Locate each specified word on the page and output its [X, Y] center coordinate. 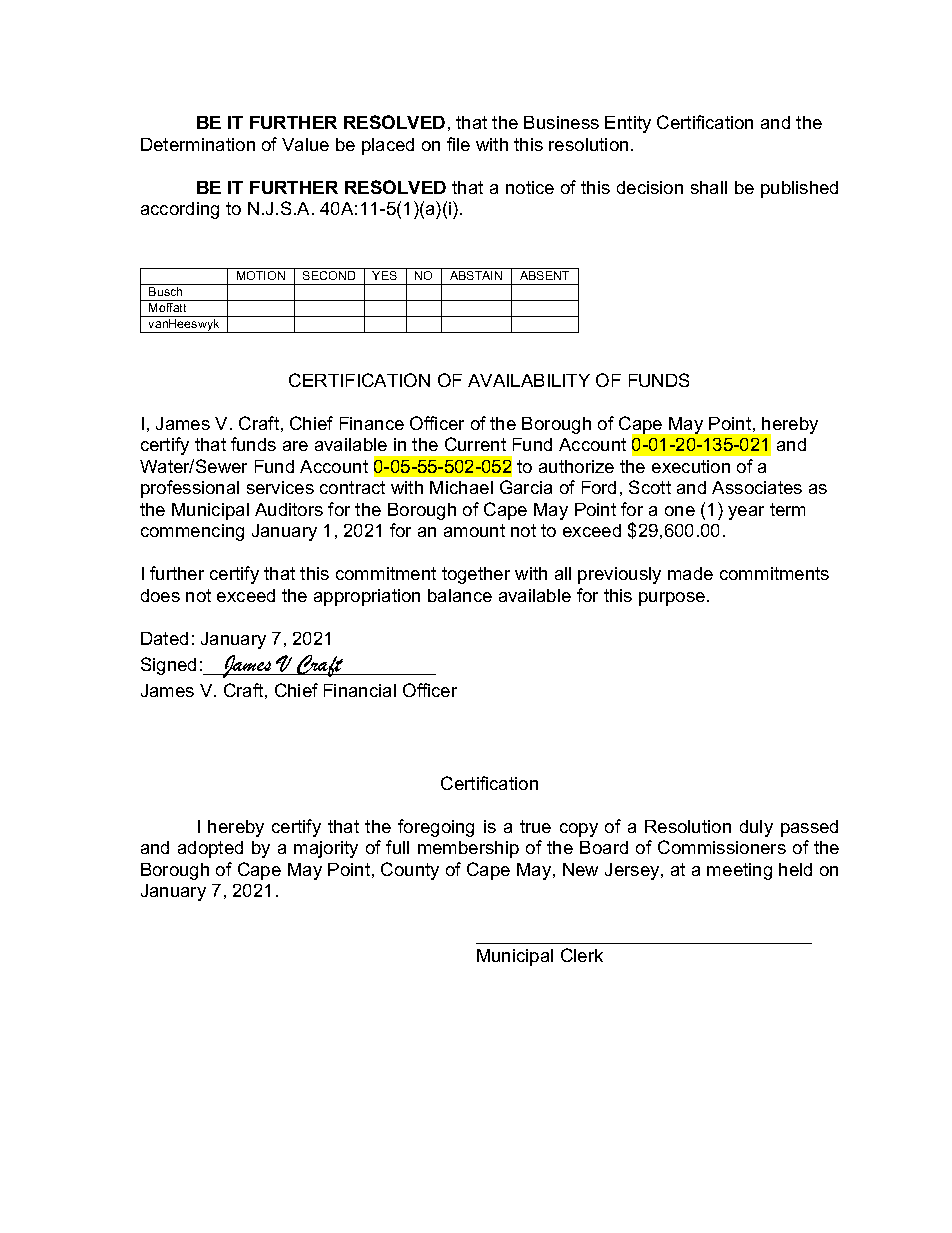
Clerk [582, 955]
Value [305, 144]
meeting [739, 871]
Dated [164, 638]
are [295, 446]
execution [691, 466]
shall [709, 187]
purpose [672, 599]
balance [460, 595]
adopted [210, 849]
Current [475, 444]
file [458, 144]
